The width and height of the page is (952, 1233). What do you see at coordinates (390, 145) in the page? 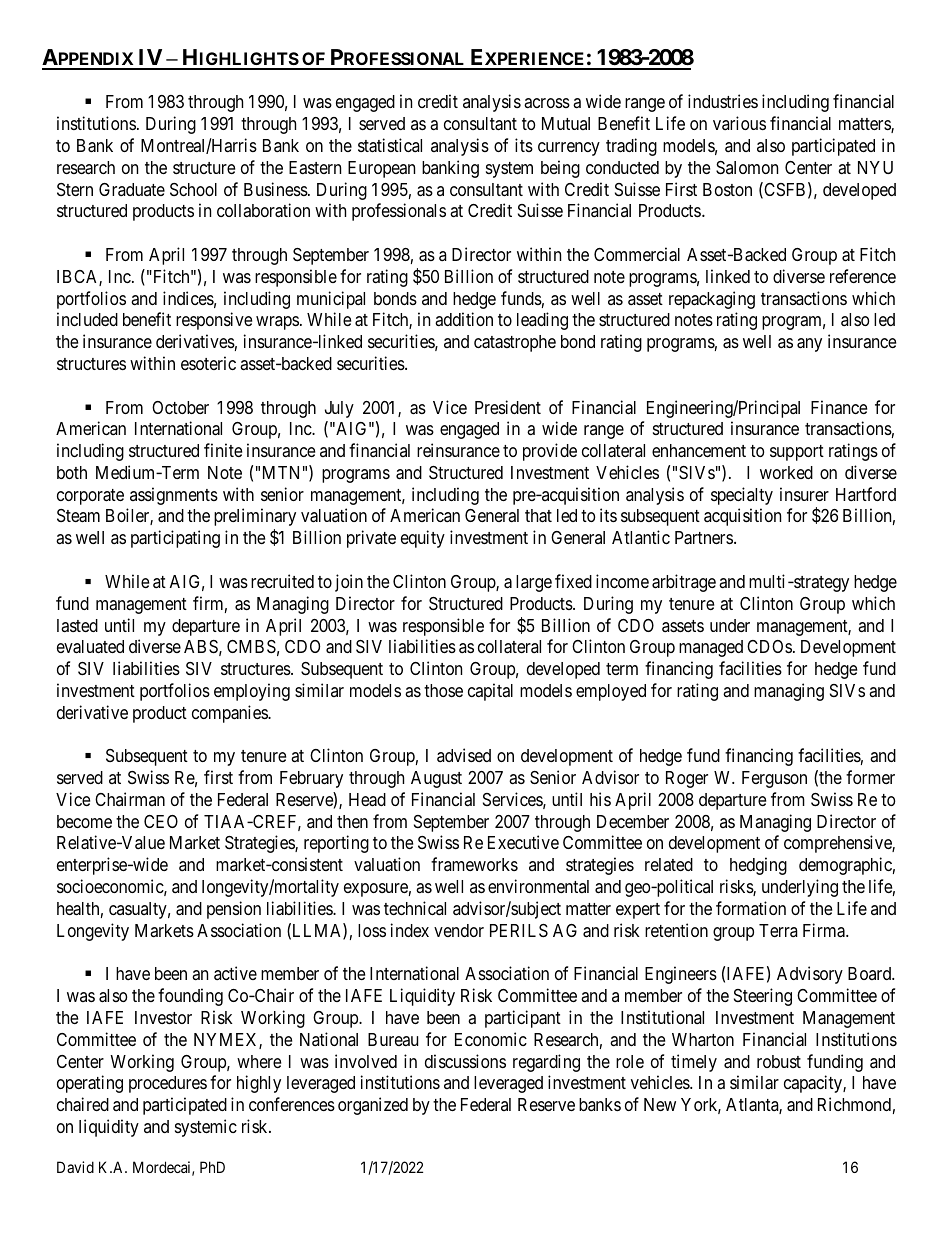
I see `statistical` at bounding box center [390, 145].
